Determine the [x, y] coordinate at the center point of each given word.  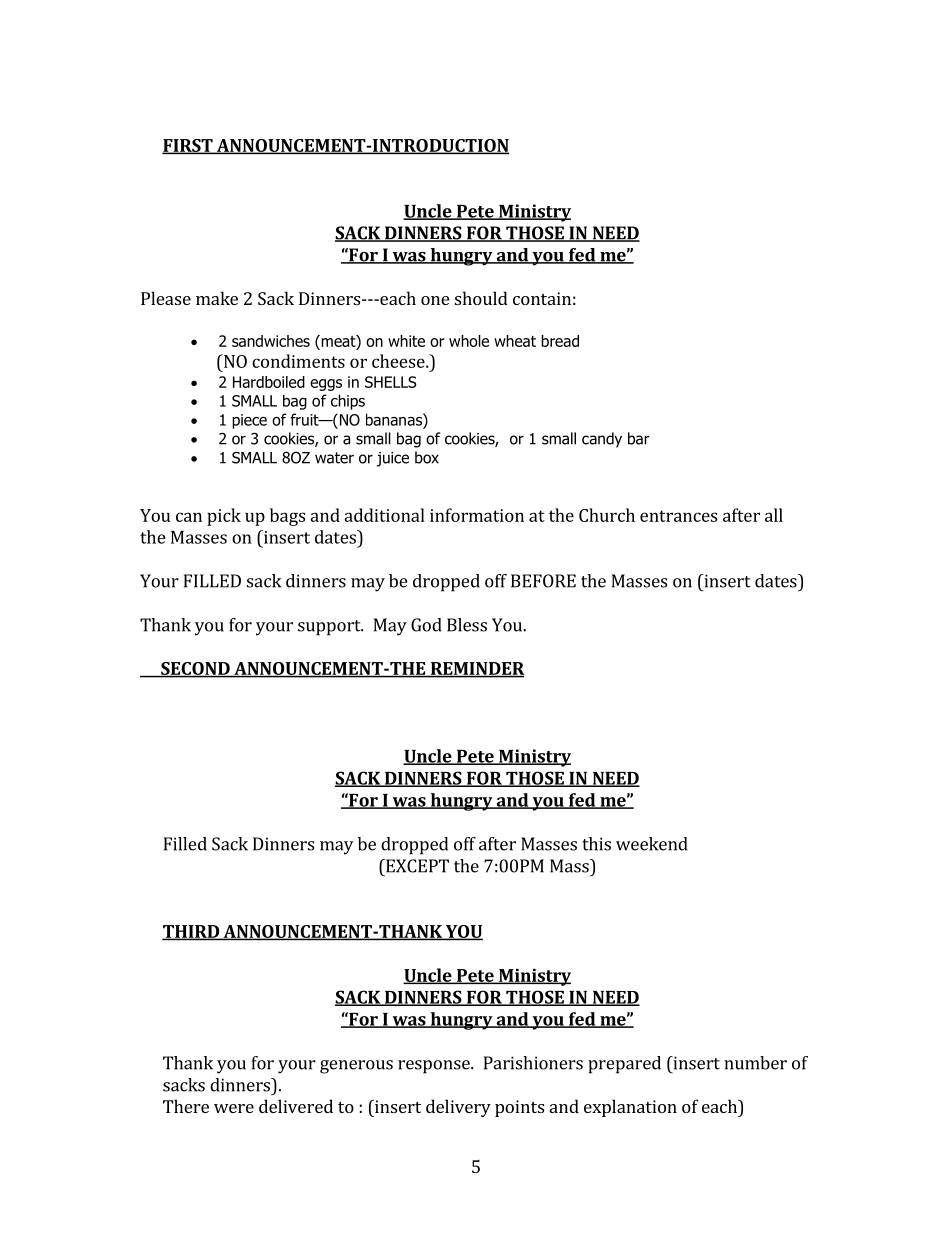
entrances [678, 516]
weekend [652, 844]
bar [639, 438]
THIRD [191, 932]
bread [560, 341]
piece [249, 421]
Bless [467, 625]
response [435, 1067]
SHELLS [391, 382]
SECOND [195, 669]
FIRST [188, 146]
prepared [624, 1065]
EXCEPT [416, 866]
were [234, 1108]
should [481, 298]
